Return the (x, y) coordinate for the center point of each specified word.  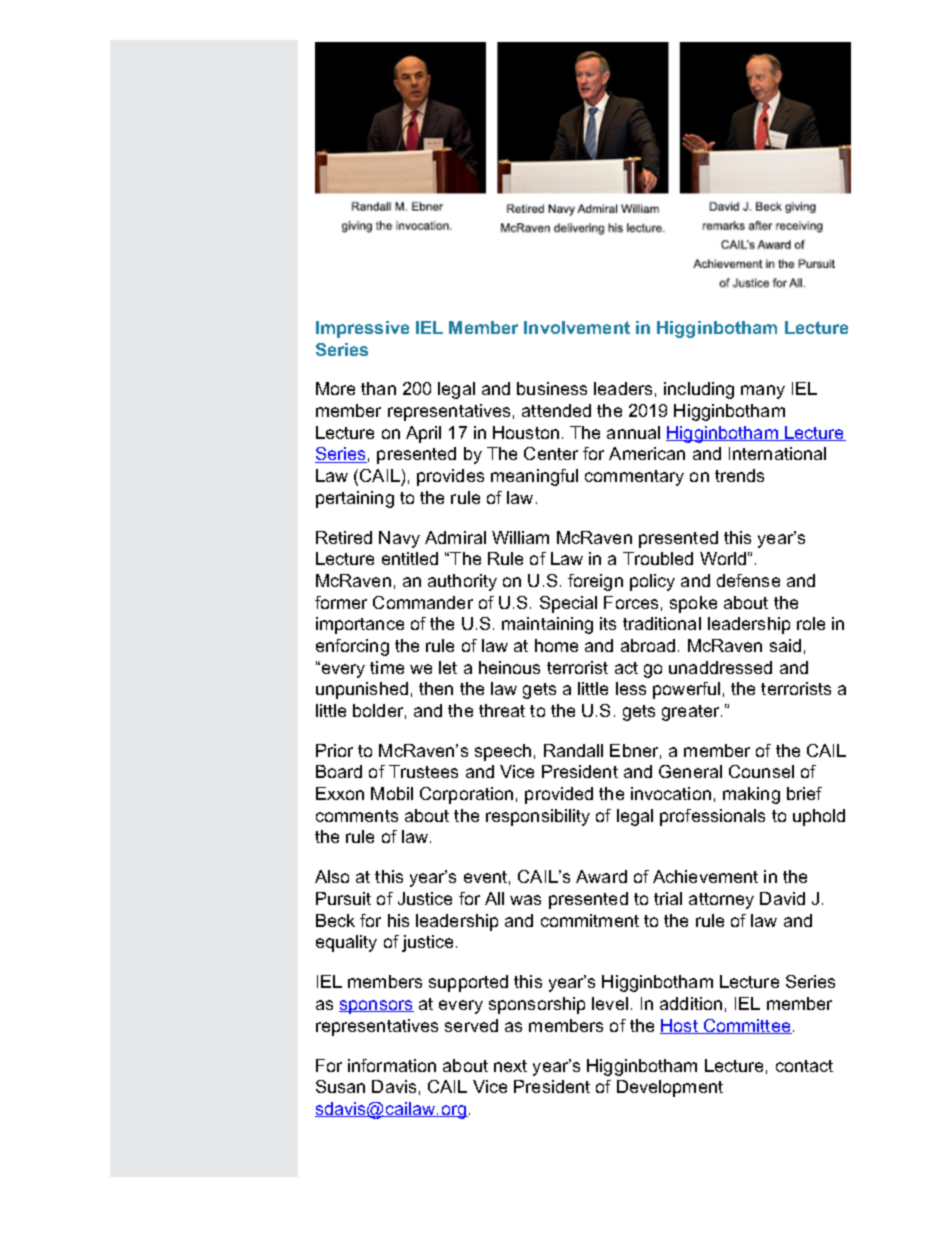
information (392, 1065)
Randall (573, 750)
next (510, 1066)
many (763, 392)
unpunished (362, 690)
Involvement (577, 327)
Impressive (362, 329)
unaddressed (720, 667)
